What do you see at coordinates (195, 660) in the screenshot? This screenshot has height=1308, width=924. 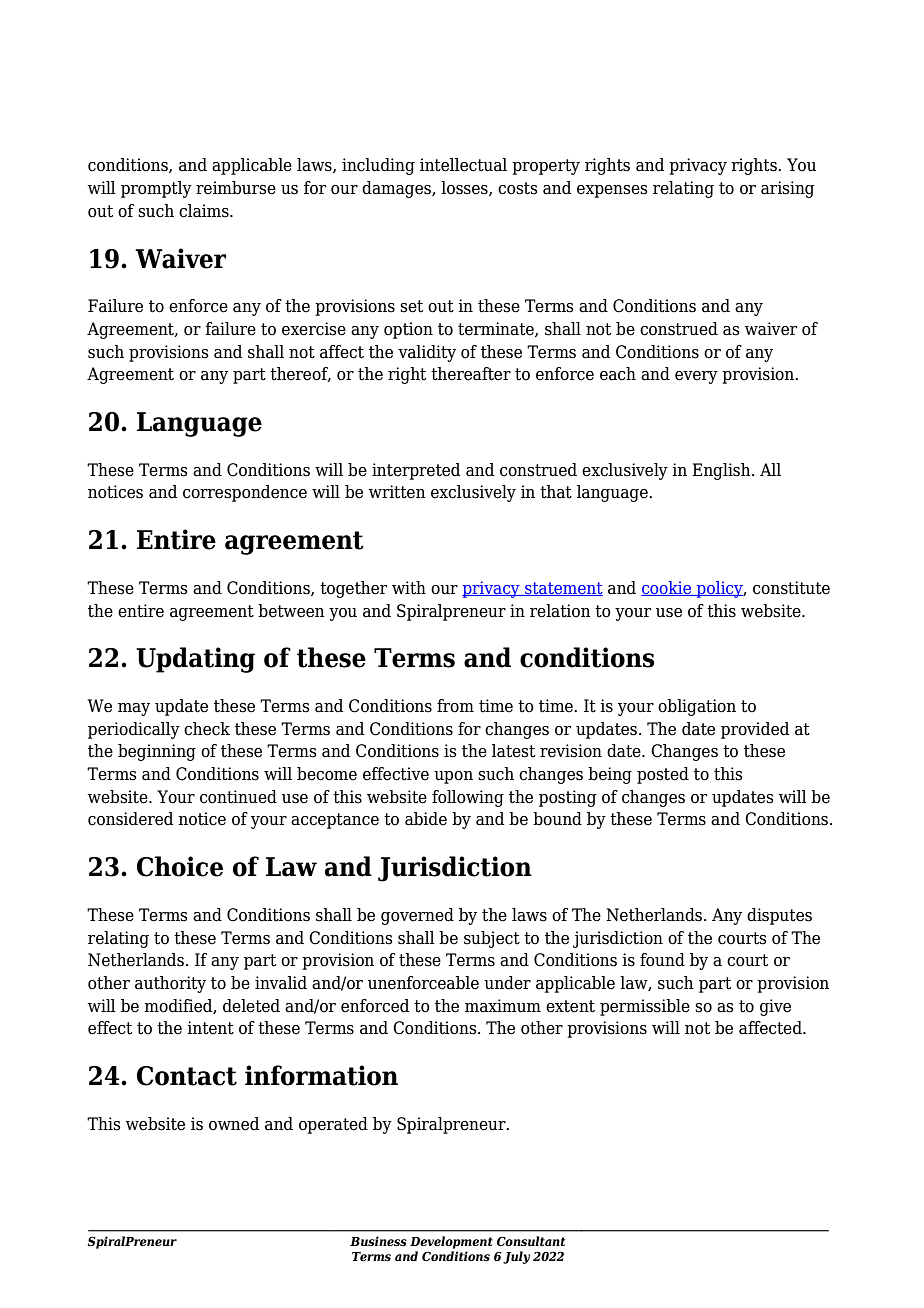 I see `Updating` at bounding box center [195, 660].
